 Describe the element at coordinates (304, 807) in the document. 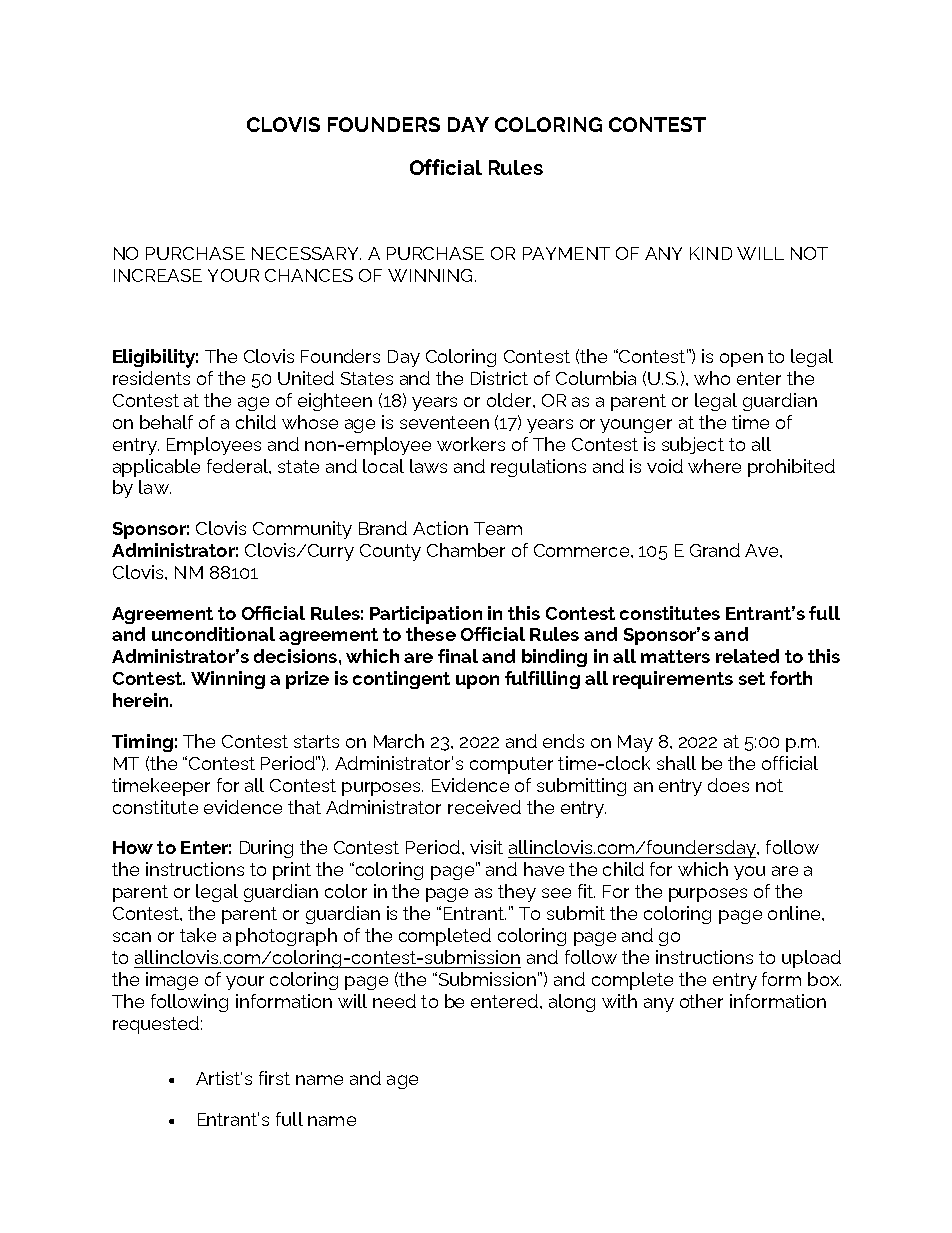

I see `that` at that location.
